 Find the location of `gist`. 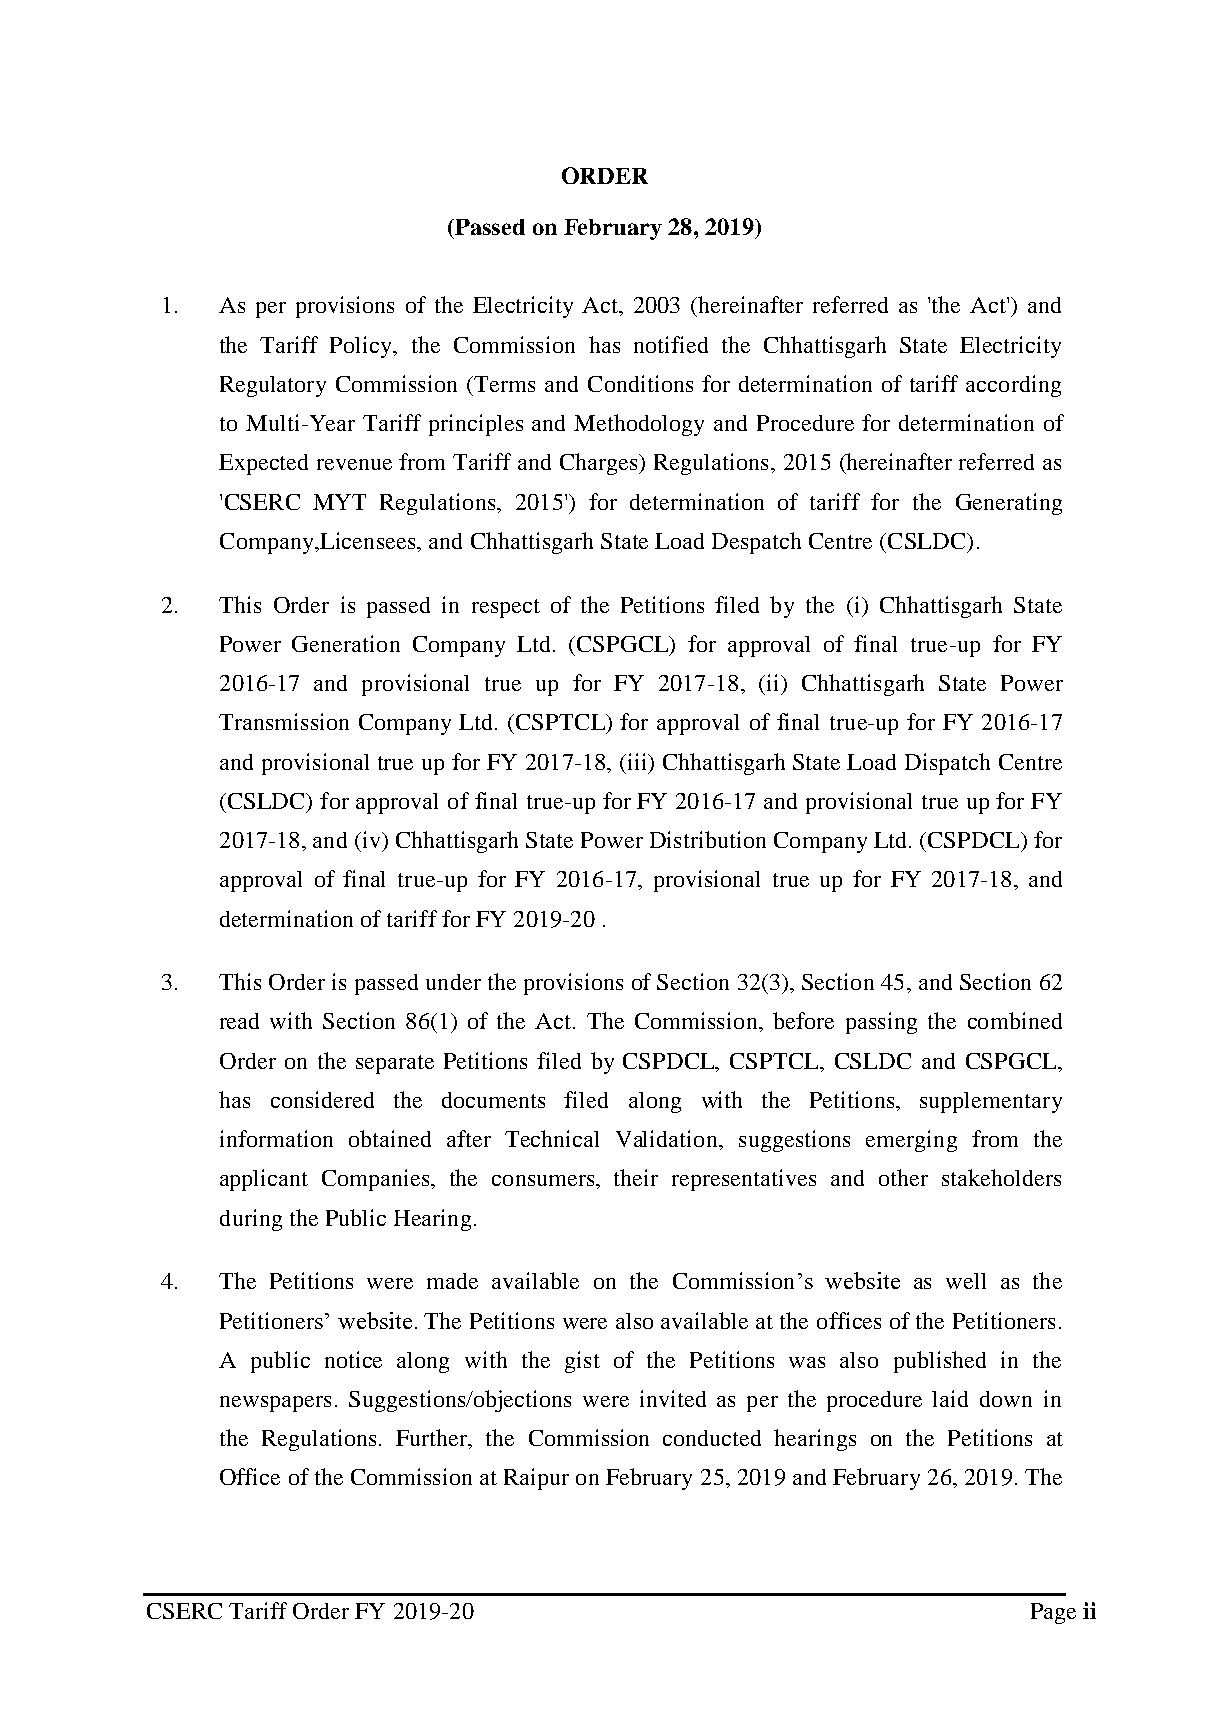

gist is located at coordinates (582, 1362).
